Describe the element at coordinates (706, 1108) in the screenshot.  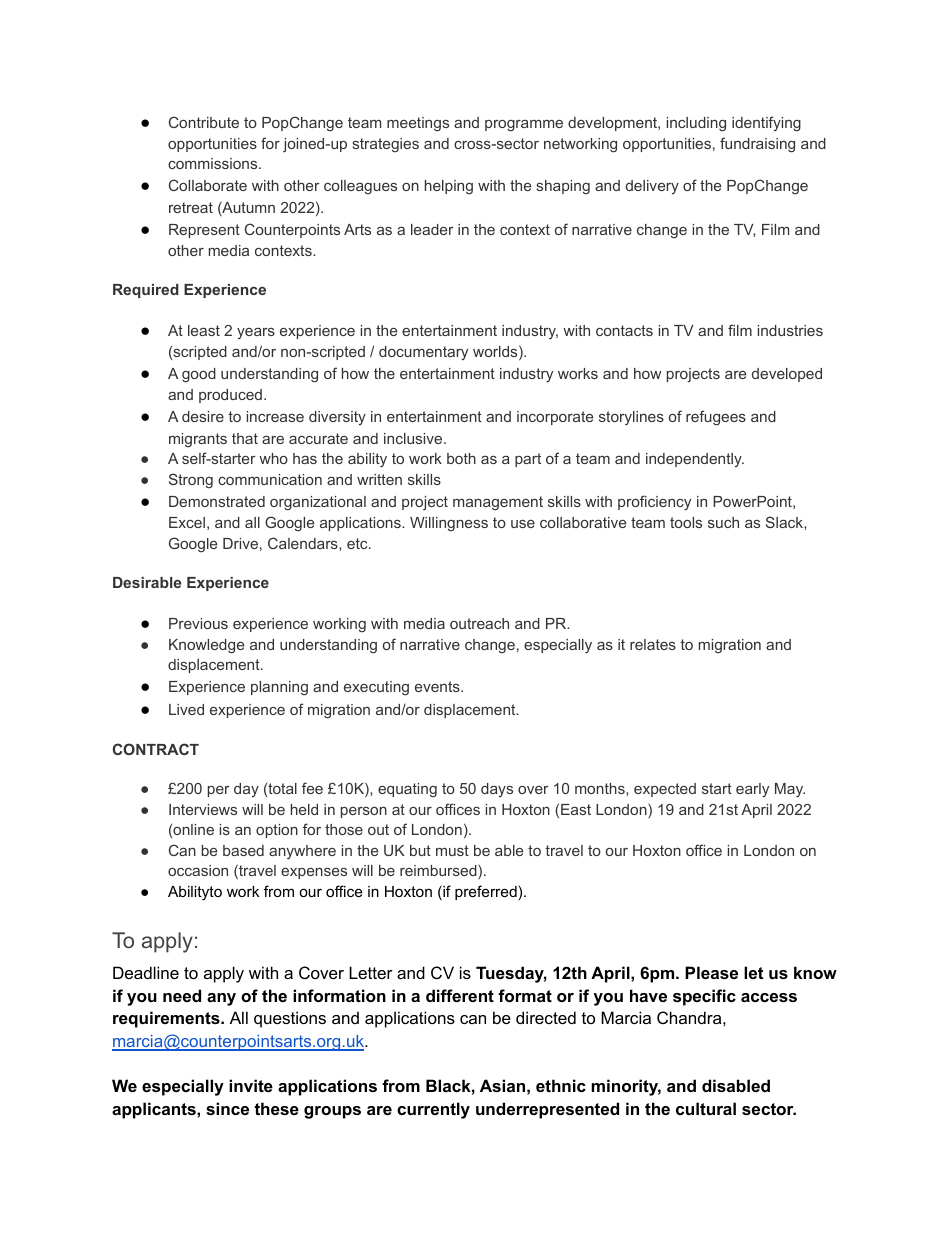
I see `cultural` at that location.
